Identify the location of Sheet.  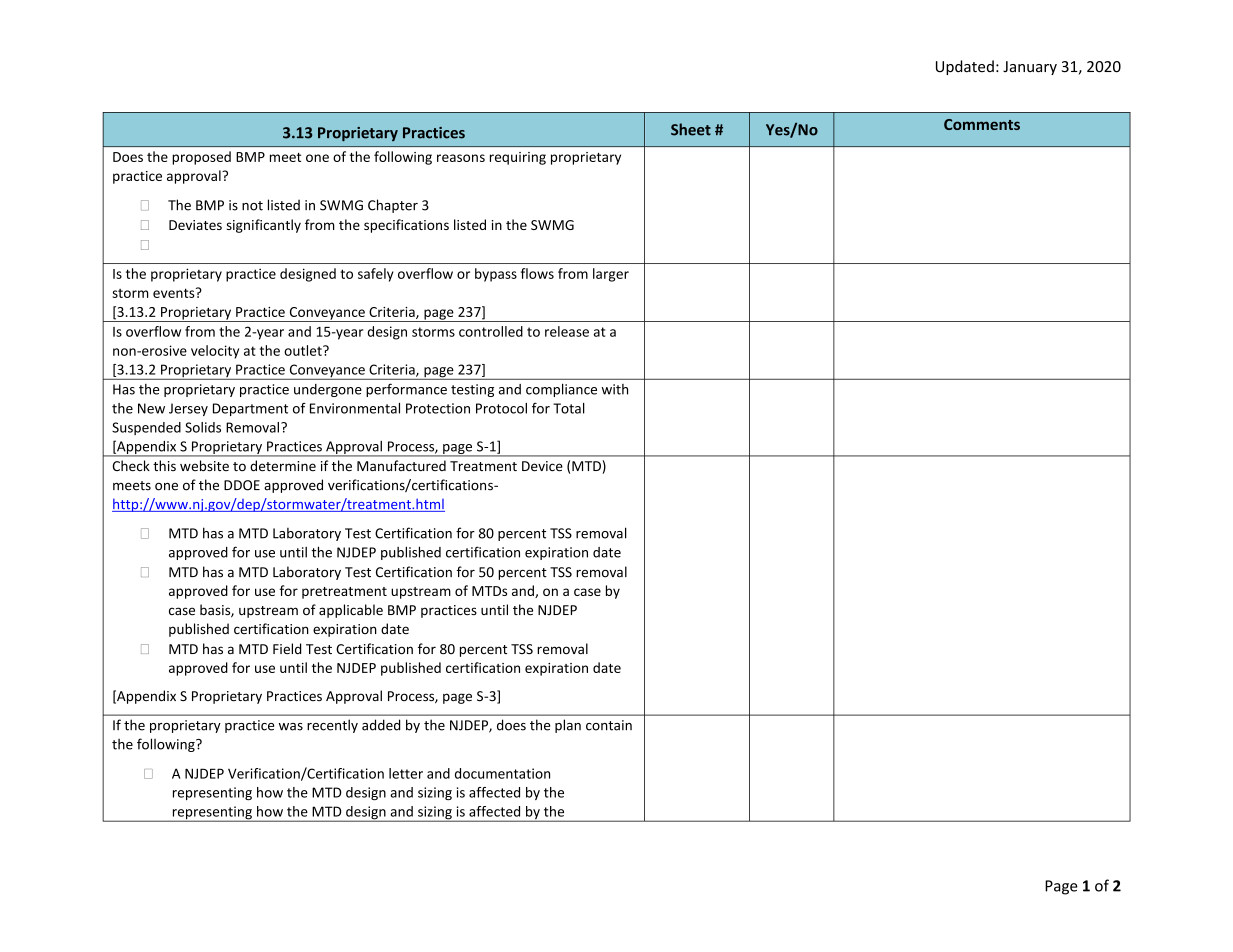
(691, 129).
